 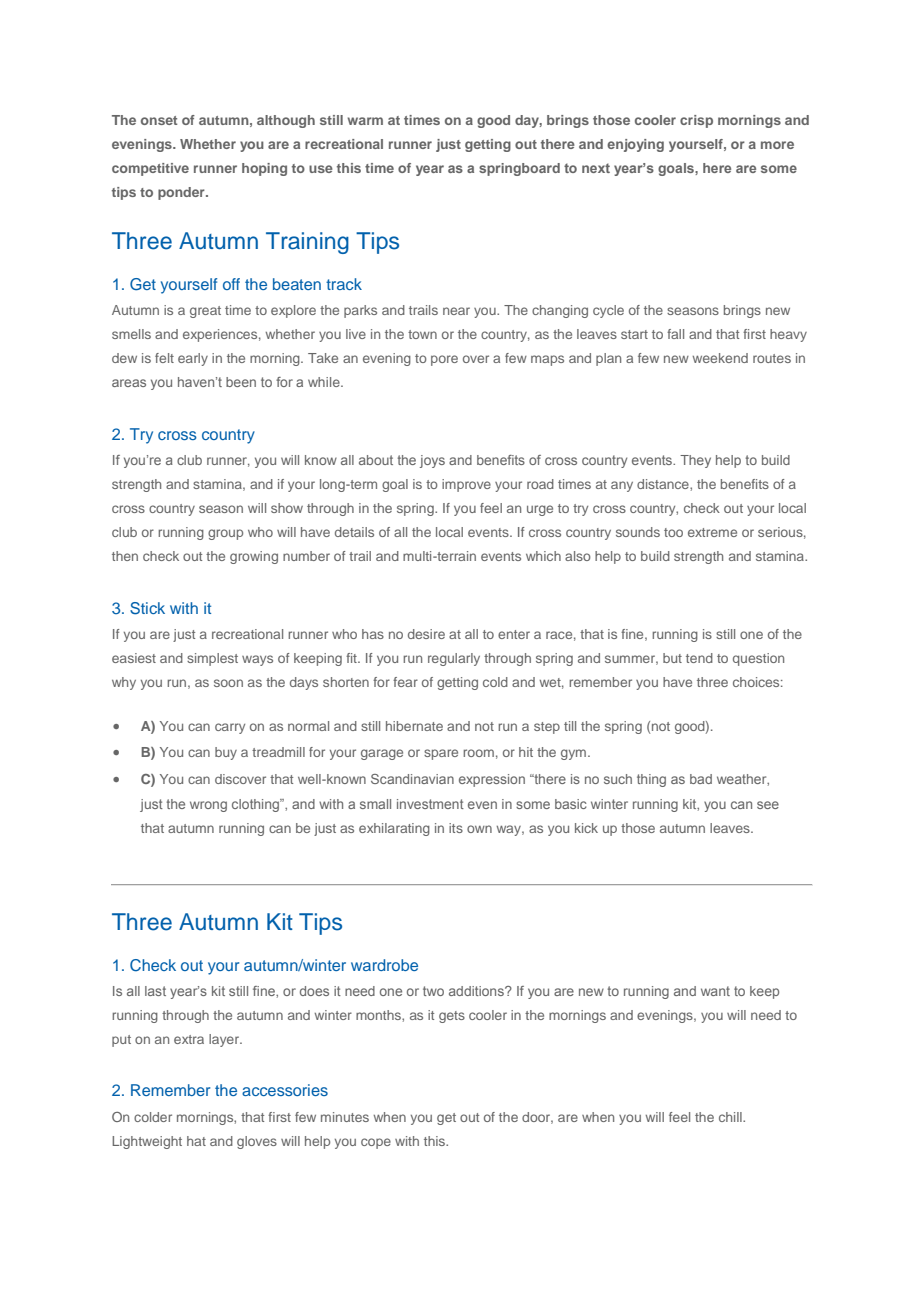 I want to click on crisp, so click(x=696, y=121).
